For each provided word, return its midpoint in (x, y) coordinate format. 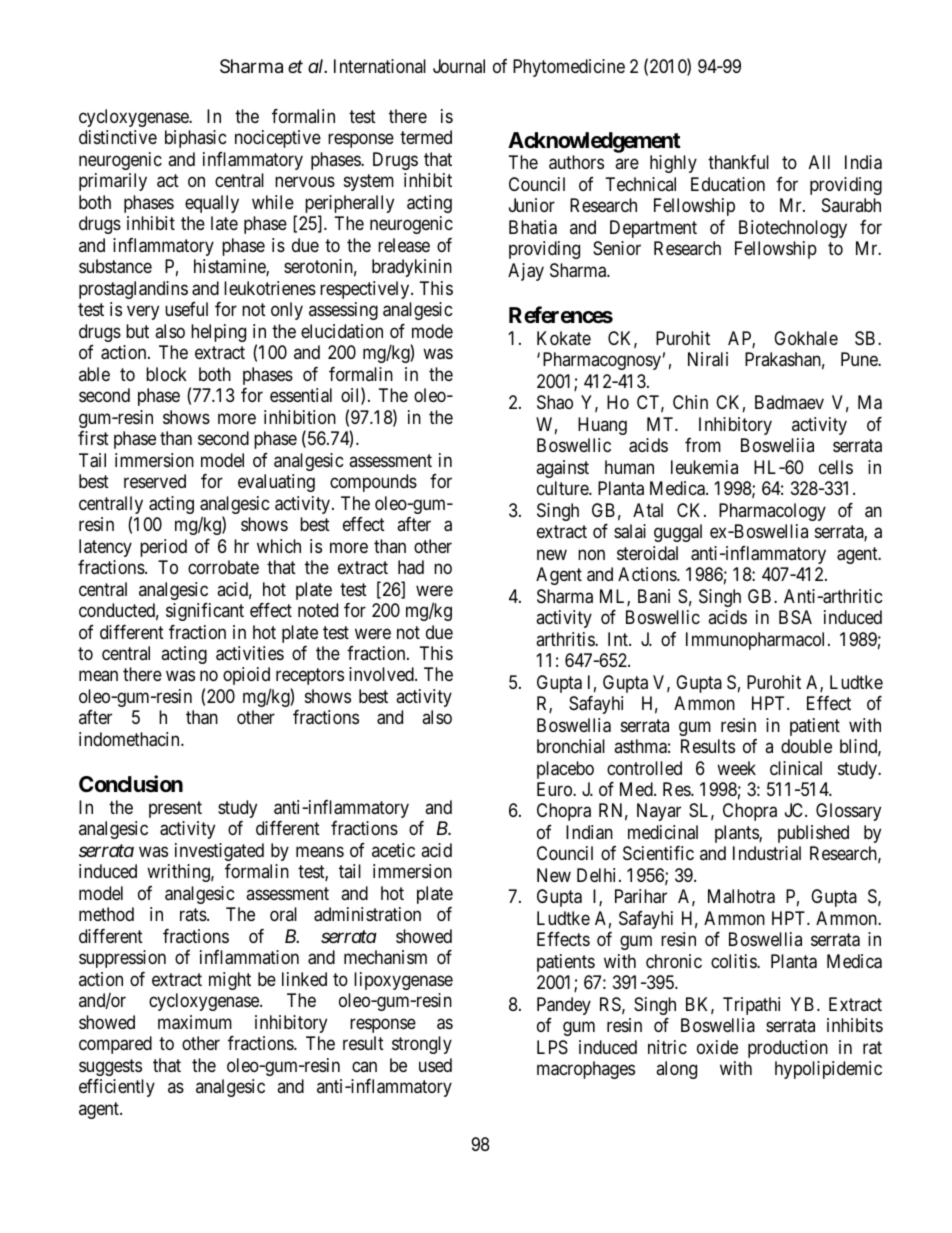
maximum (195, 1022)
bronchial (571, 746)
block (166, 374)
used (435, 1065)
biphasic (196, 139)
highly (673, 164)
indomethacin (130, 739)
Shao (555, 402)
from (703, 445)
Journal (459, 66)
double (806, 746)
